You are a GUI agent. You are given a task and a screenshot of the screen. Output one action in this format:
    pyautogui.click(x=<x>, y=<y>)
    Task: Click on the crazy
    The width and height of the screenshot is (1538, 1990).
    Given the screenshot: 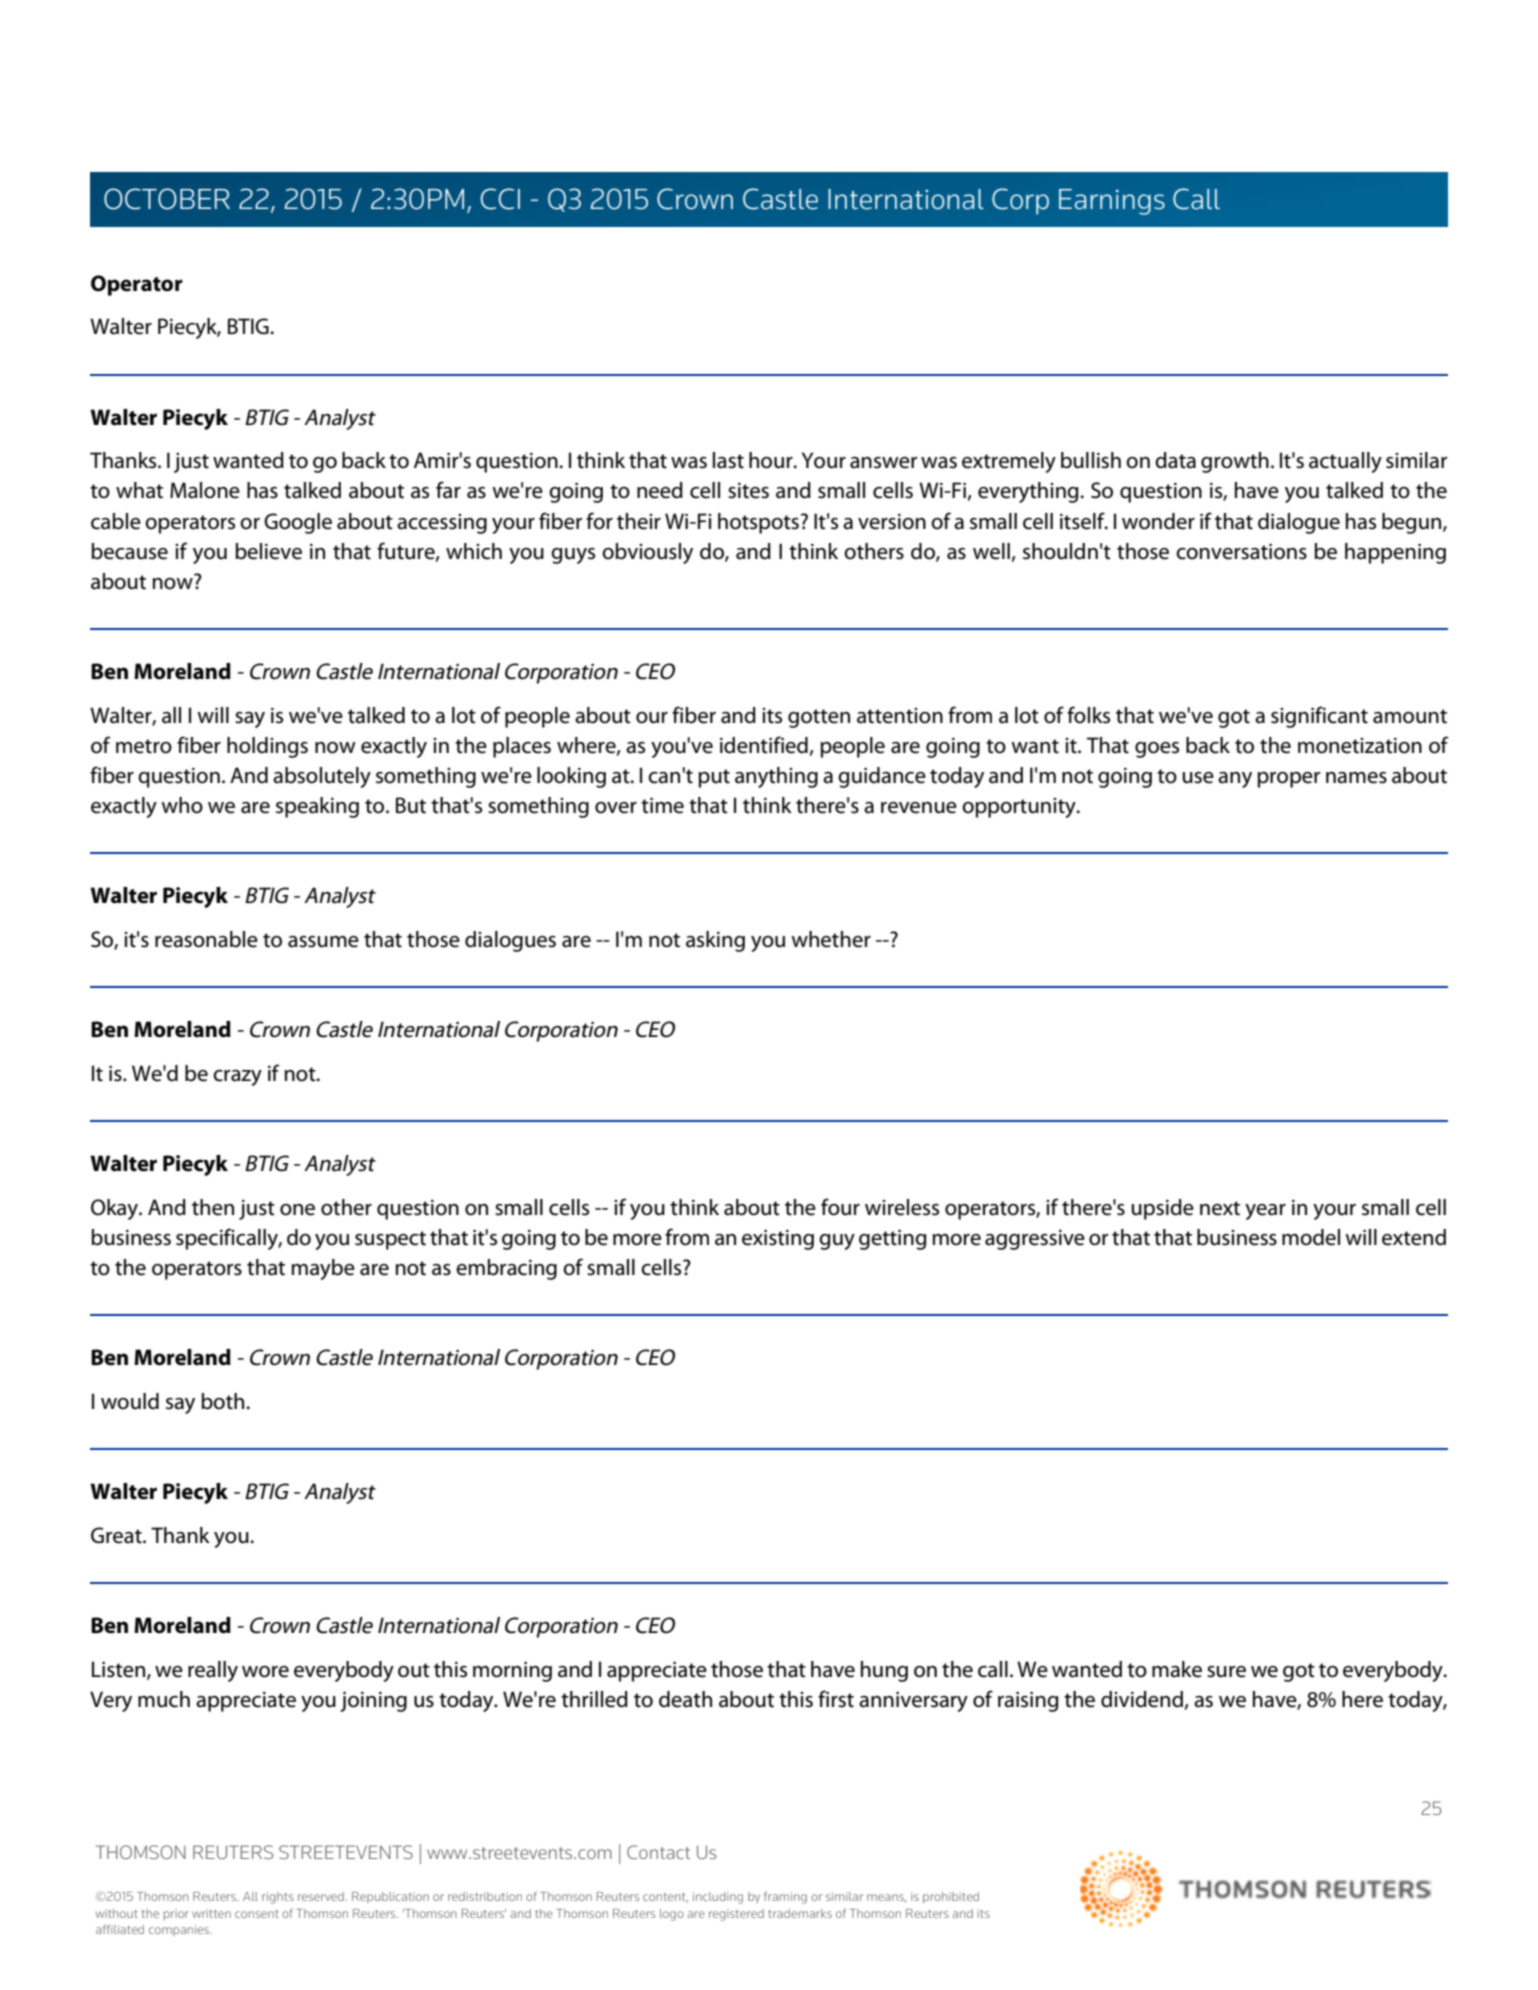 What is the action you would take?
    pyautogui.click(x=237, y=1078)
